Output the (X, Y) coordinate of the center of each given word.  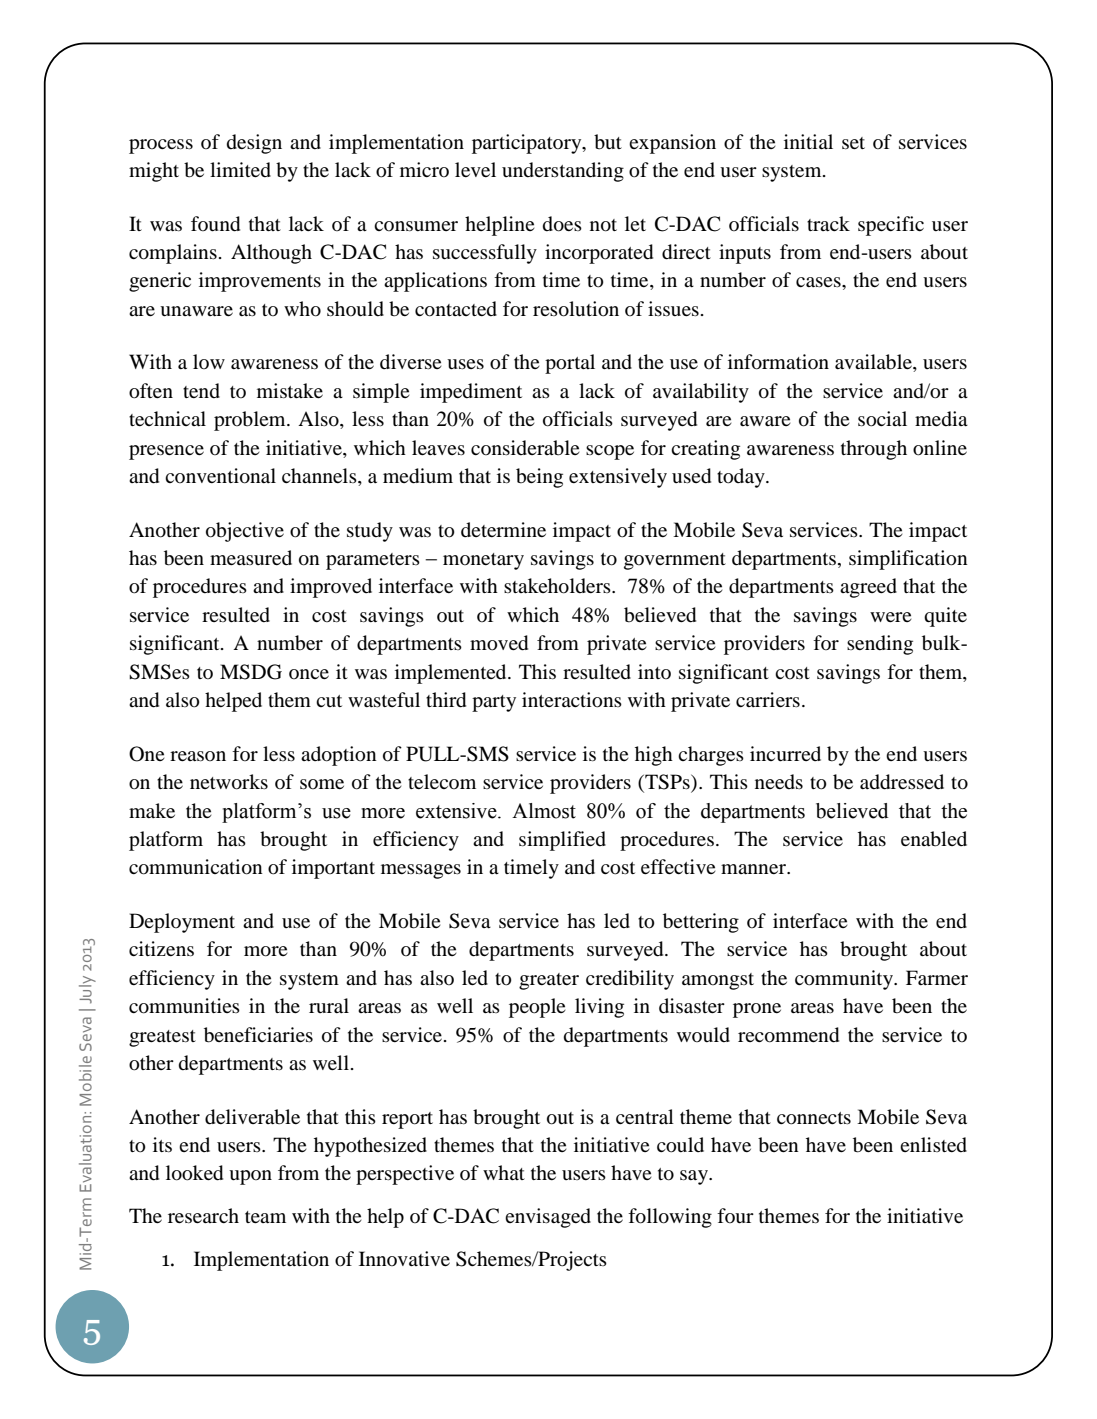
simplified (562, 841)
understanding (563, 172)
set (853, 143)
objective (245, 532)
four (735, 1216)
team (265, 1217)
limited (240, 170)
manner (755, 869)
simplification (908, 560)
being (539, 478)
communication (196, 867)
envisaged (548, 1218)
